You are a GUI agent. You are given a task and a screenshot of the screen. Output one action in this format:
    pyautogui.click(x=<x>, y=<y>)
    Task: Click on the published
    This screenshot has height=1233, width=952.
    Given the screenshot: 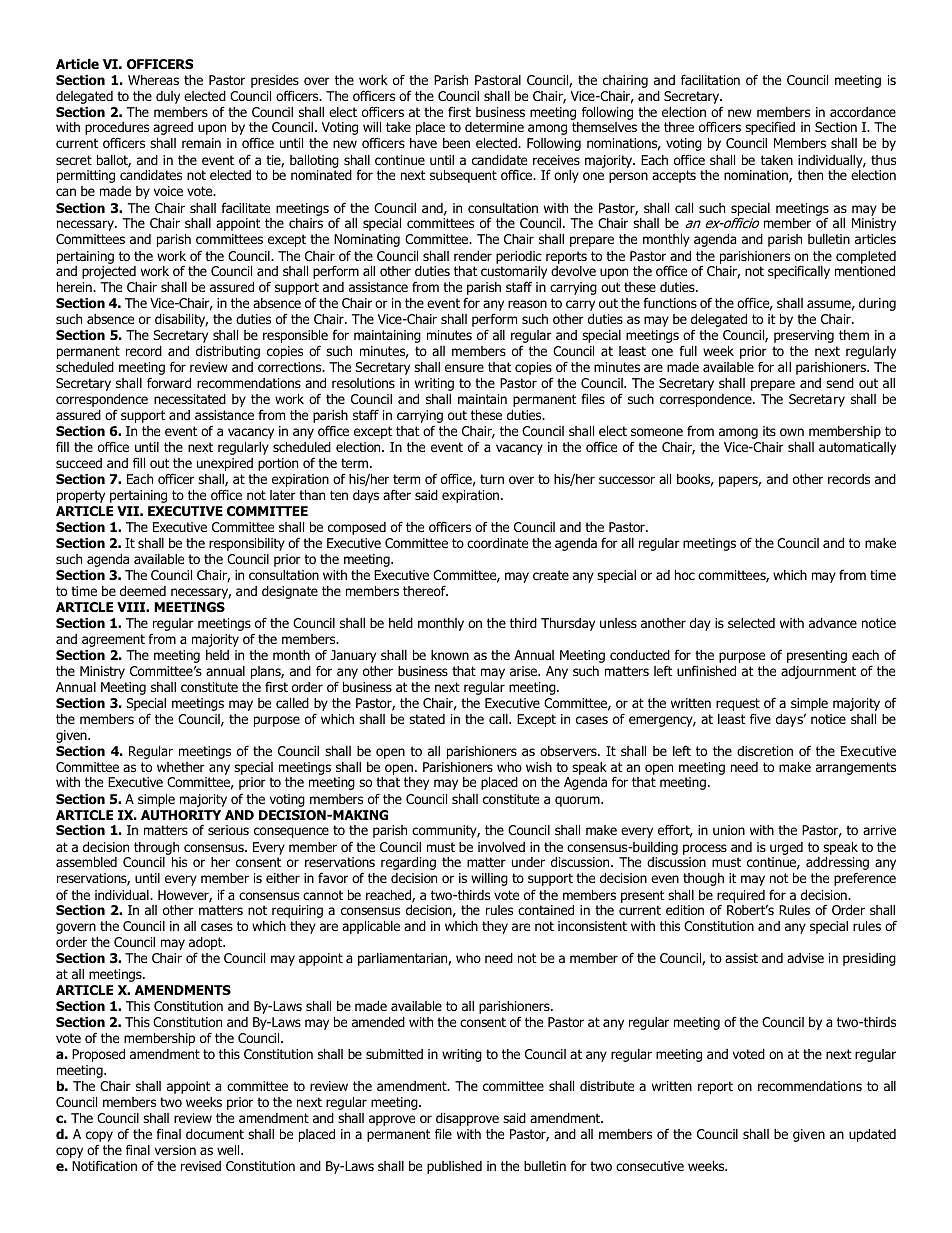 What is the action you would take?
    pyautogui.click(x=454, y=1167)
